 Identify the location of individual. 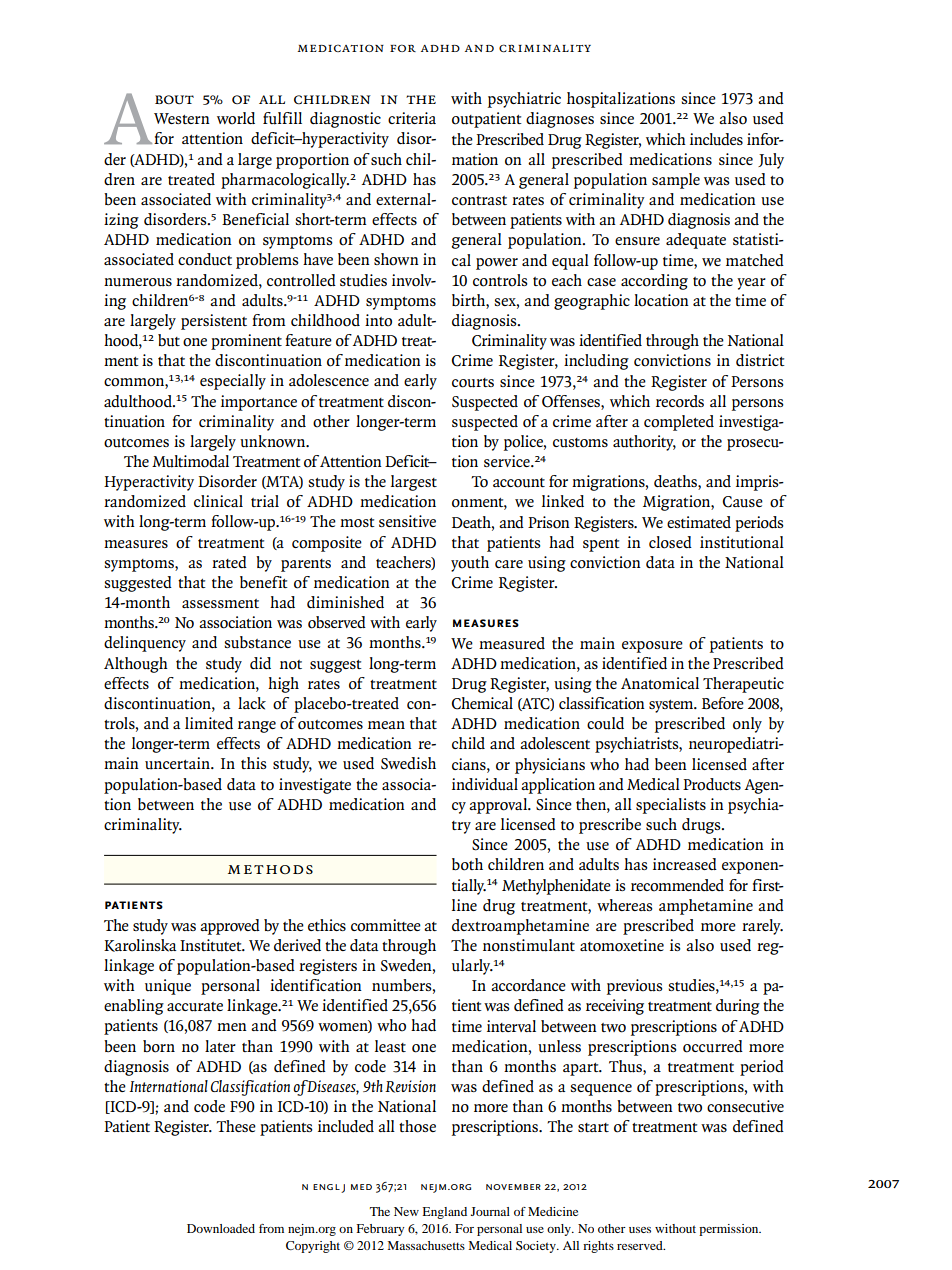
(485, 784).
